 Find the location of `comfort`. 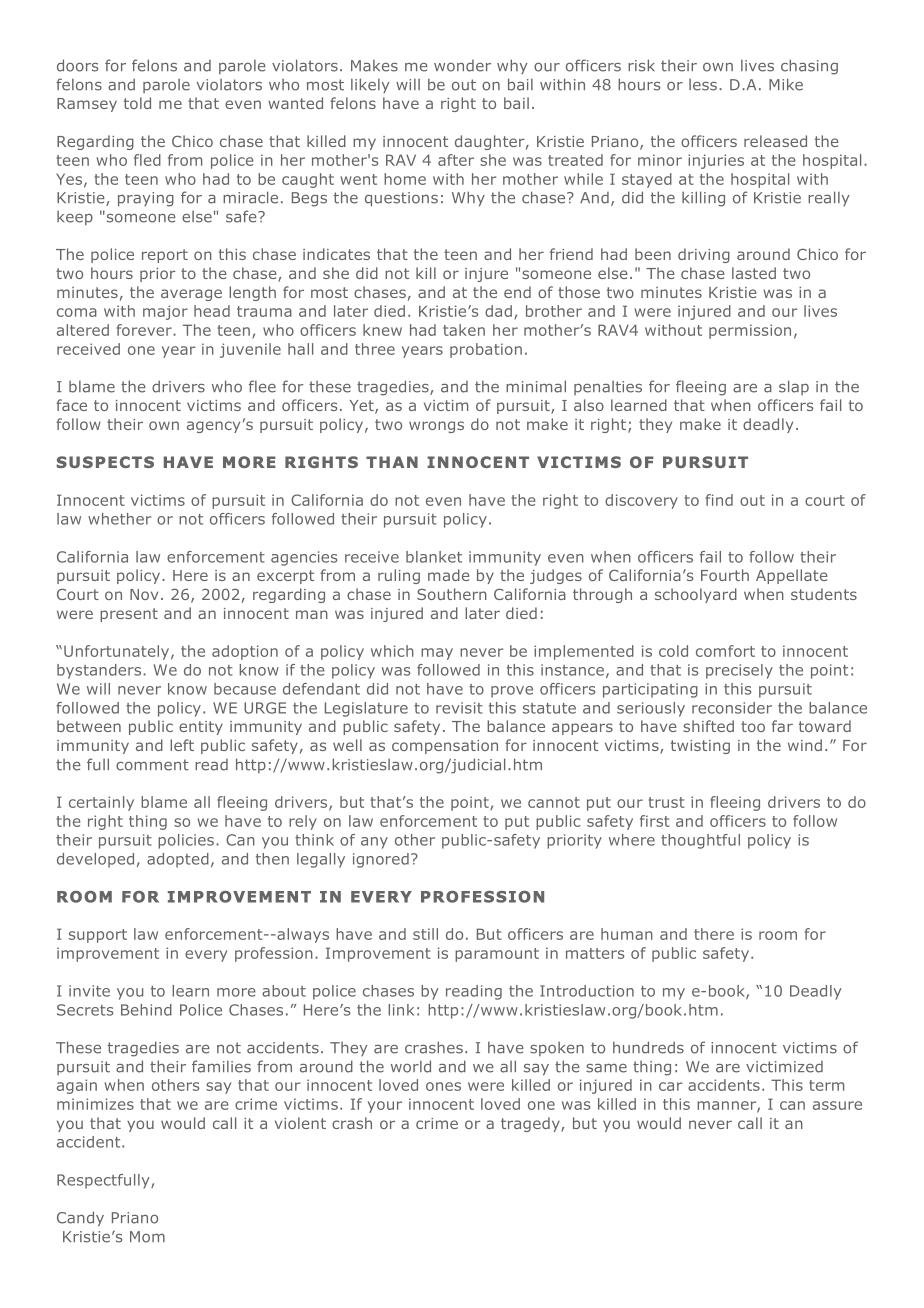

comfort is located at coordinates (725, 651).
